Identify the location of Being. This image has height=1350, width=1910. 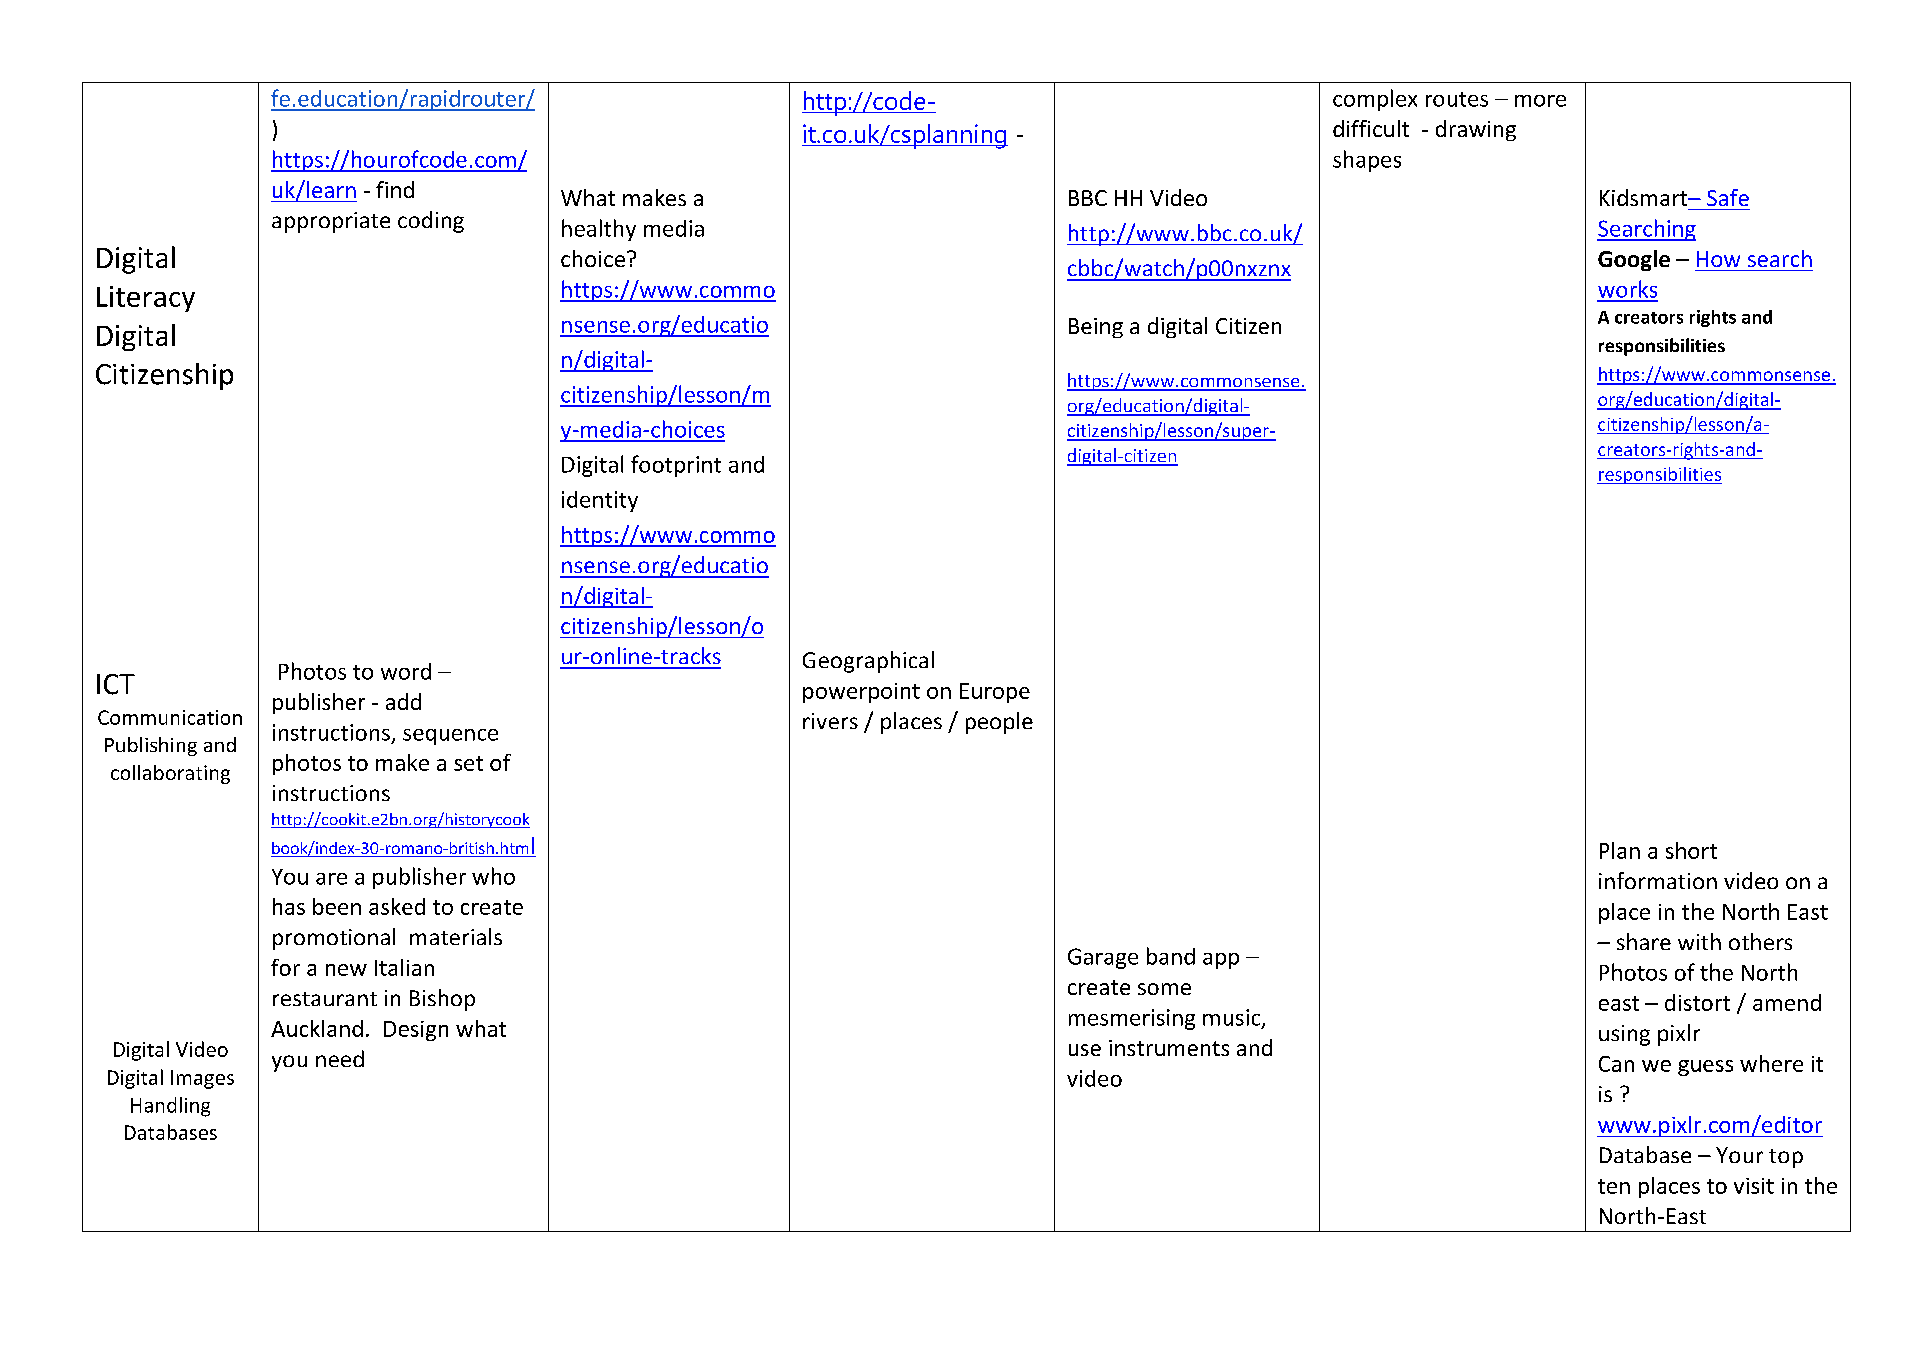
(1096, 328).
